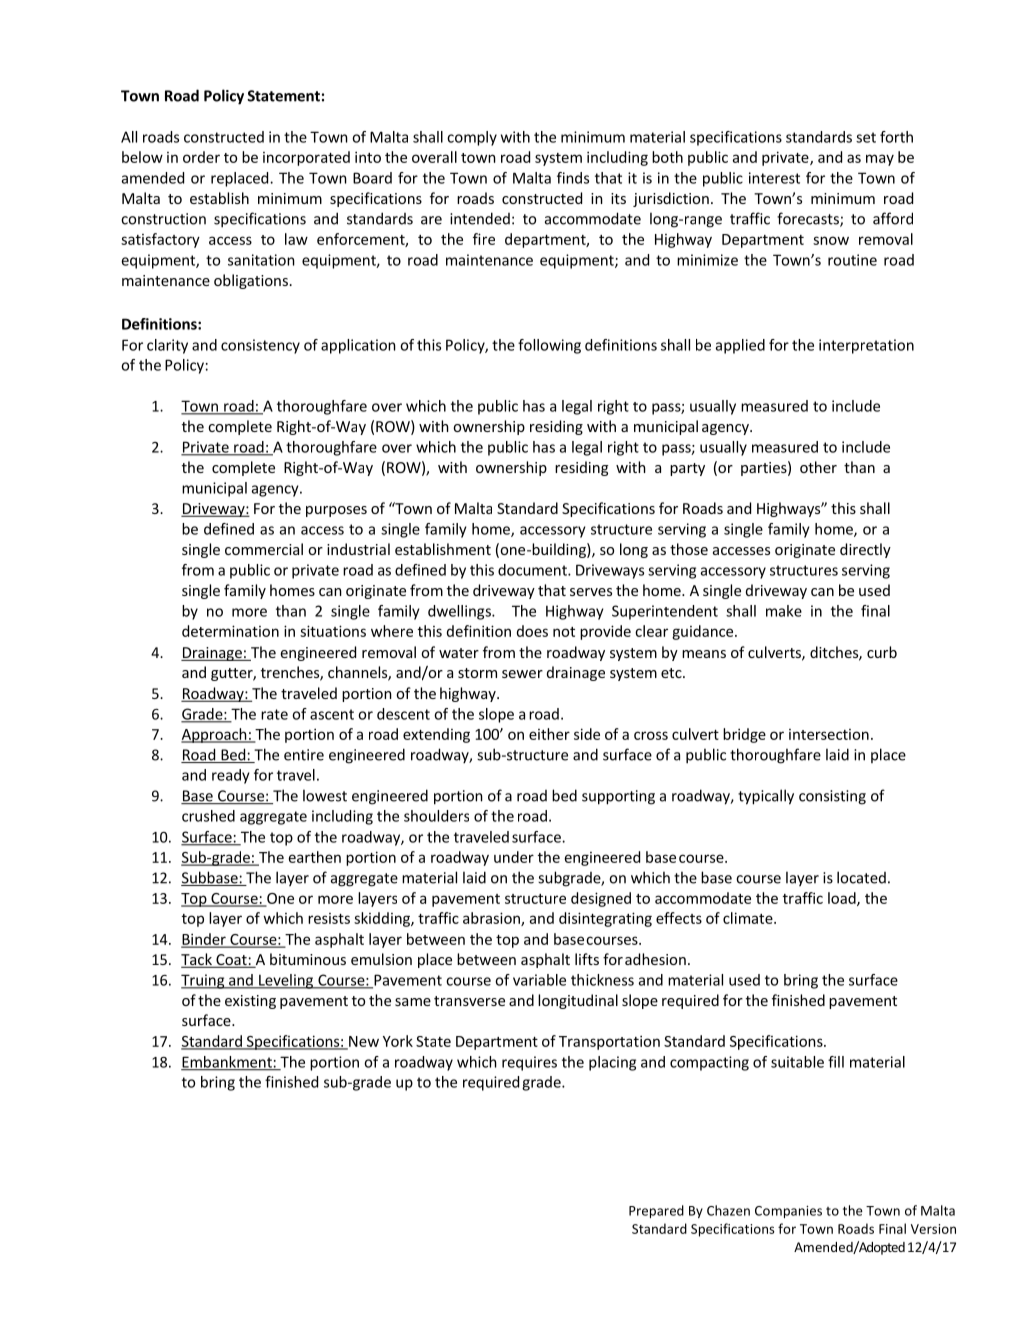  Describe the element at coordinates (522, 674) in the screenshot. I see `sewer` at that location.
